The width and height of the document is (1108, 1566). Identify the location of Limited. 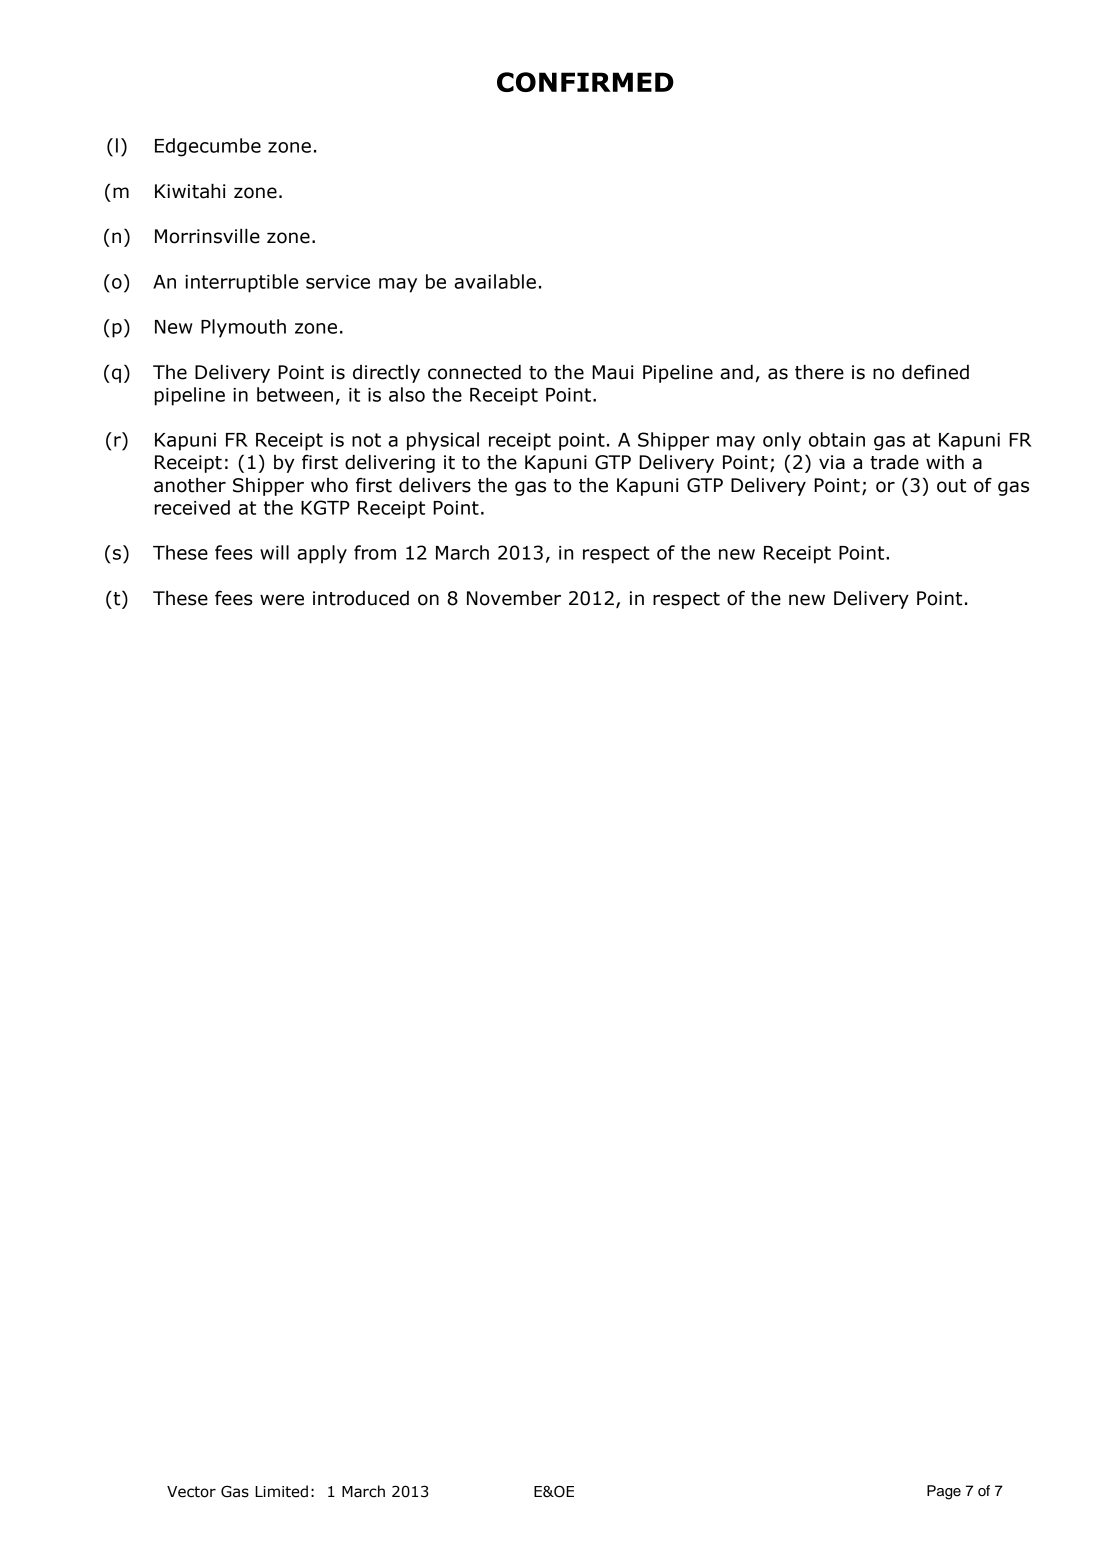
(281, 1491).
